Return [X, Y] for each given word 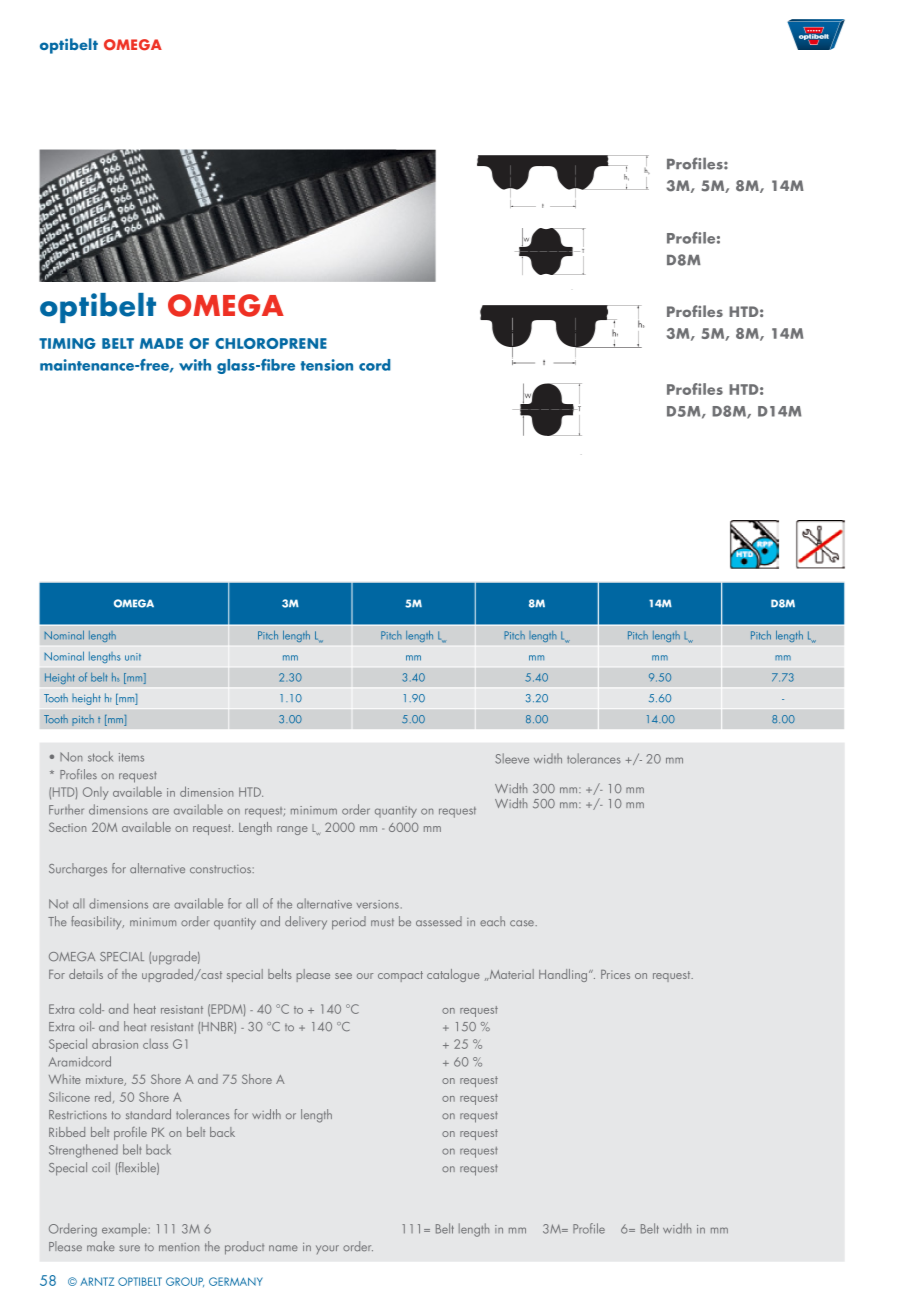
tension [327, 365]
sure [129, 1248]
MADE [161, 343]
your [327, 1249]
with [195, 365]
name [283, 1248]
